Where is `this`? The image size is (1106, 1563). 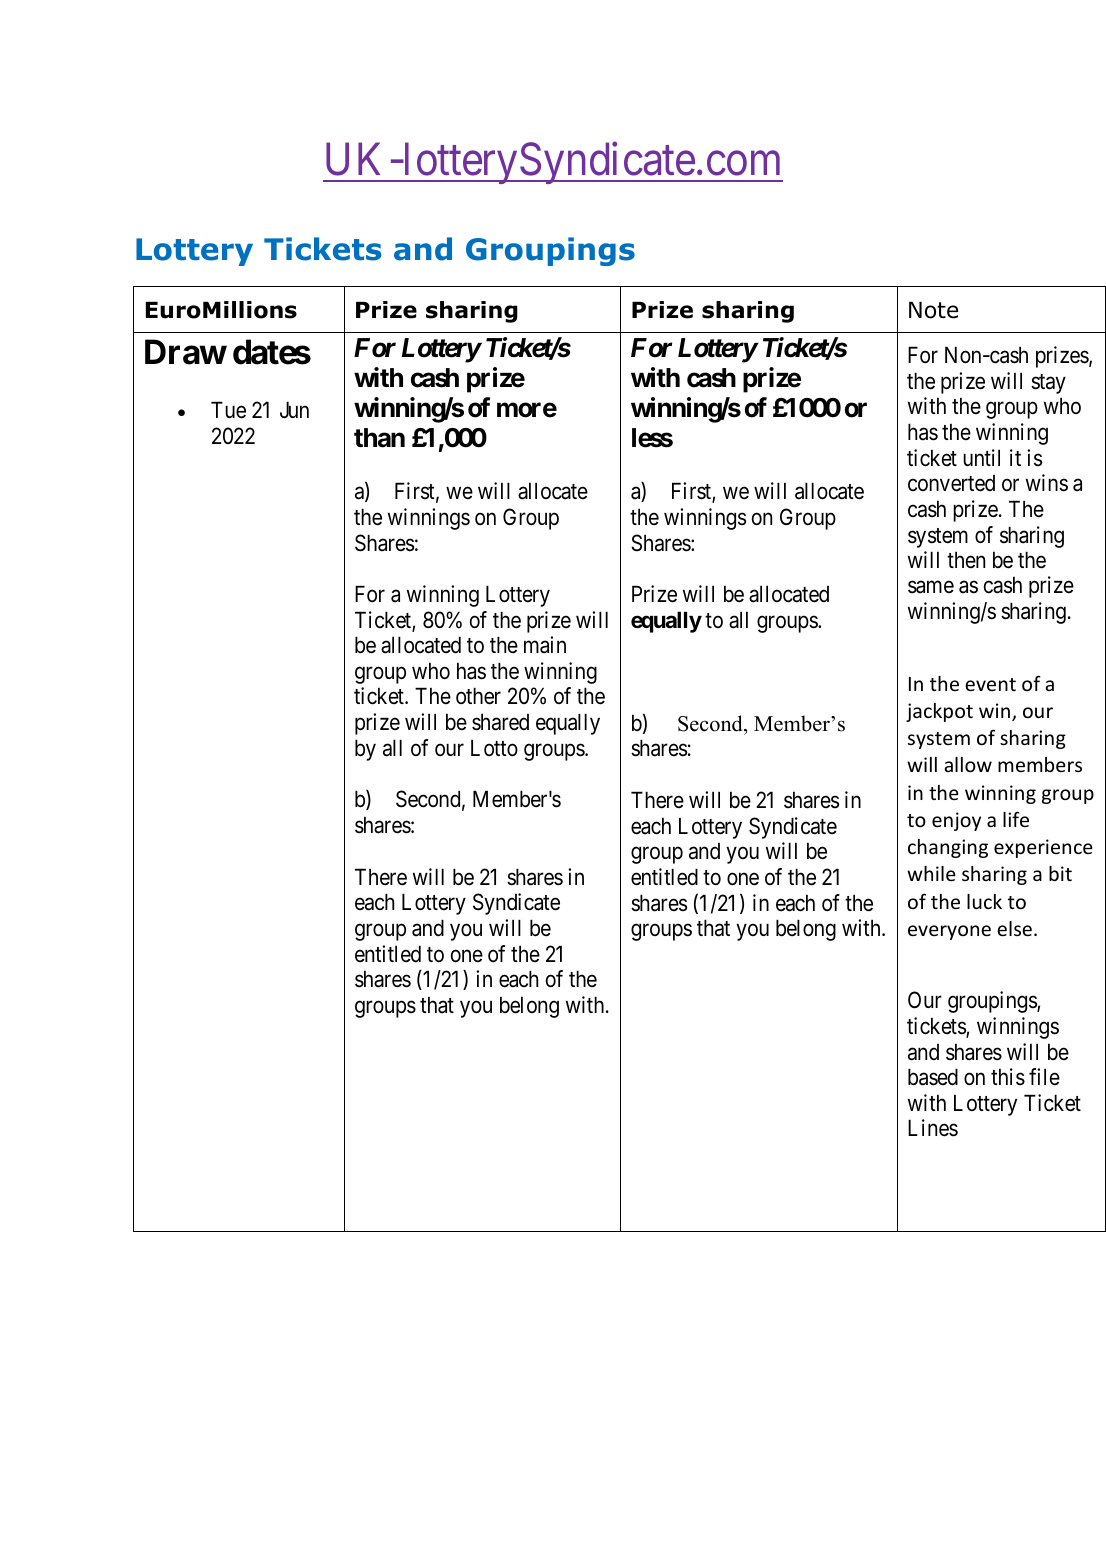 this is located at coordinates (1008, 1077).
